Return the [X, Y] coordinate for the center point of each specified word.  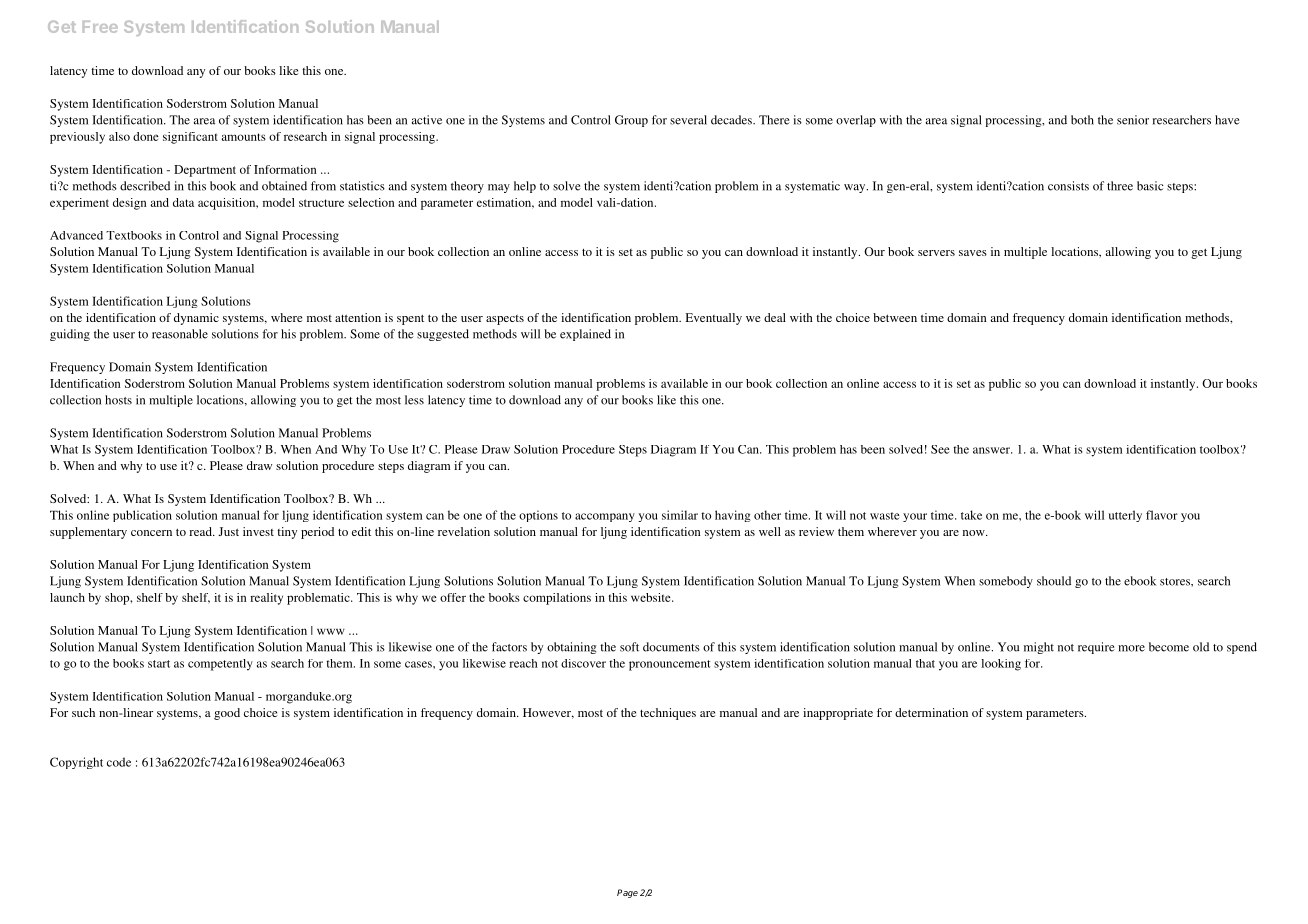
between [895, 317]
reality [266, 599]
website [652, 597]
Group [631, 121]
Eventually [714, 319]
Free [100, 27]
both [1082, 120]
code [119, 762]
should [1054, 581]
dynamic [196, 319]
